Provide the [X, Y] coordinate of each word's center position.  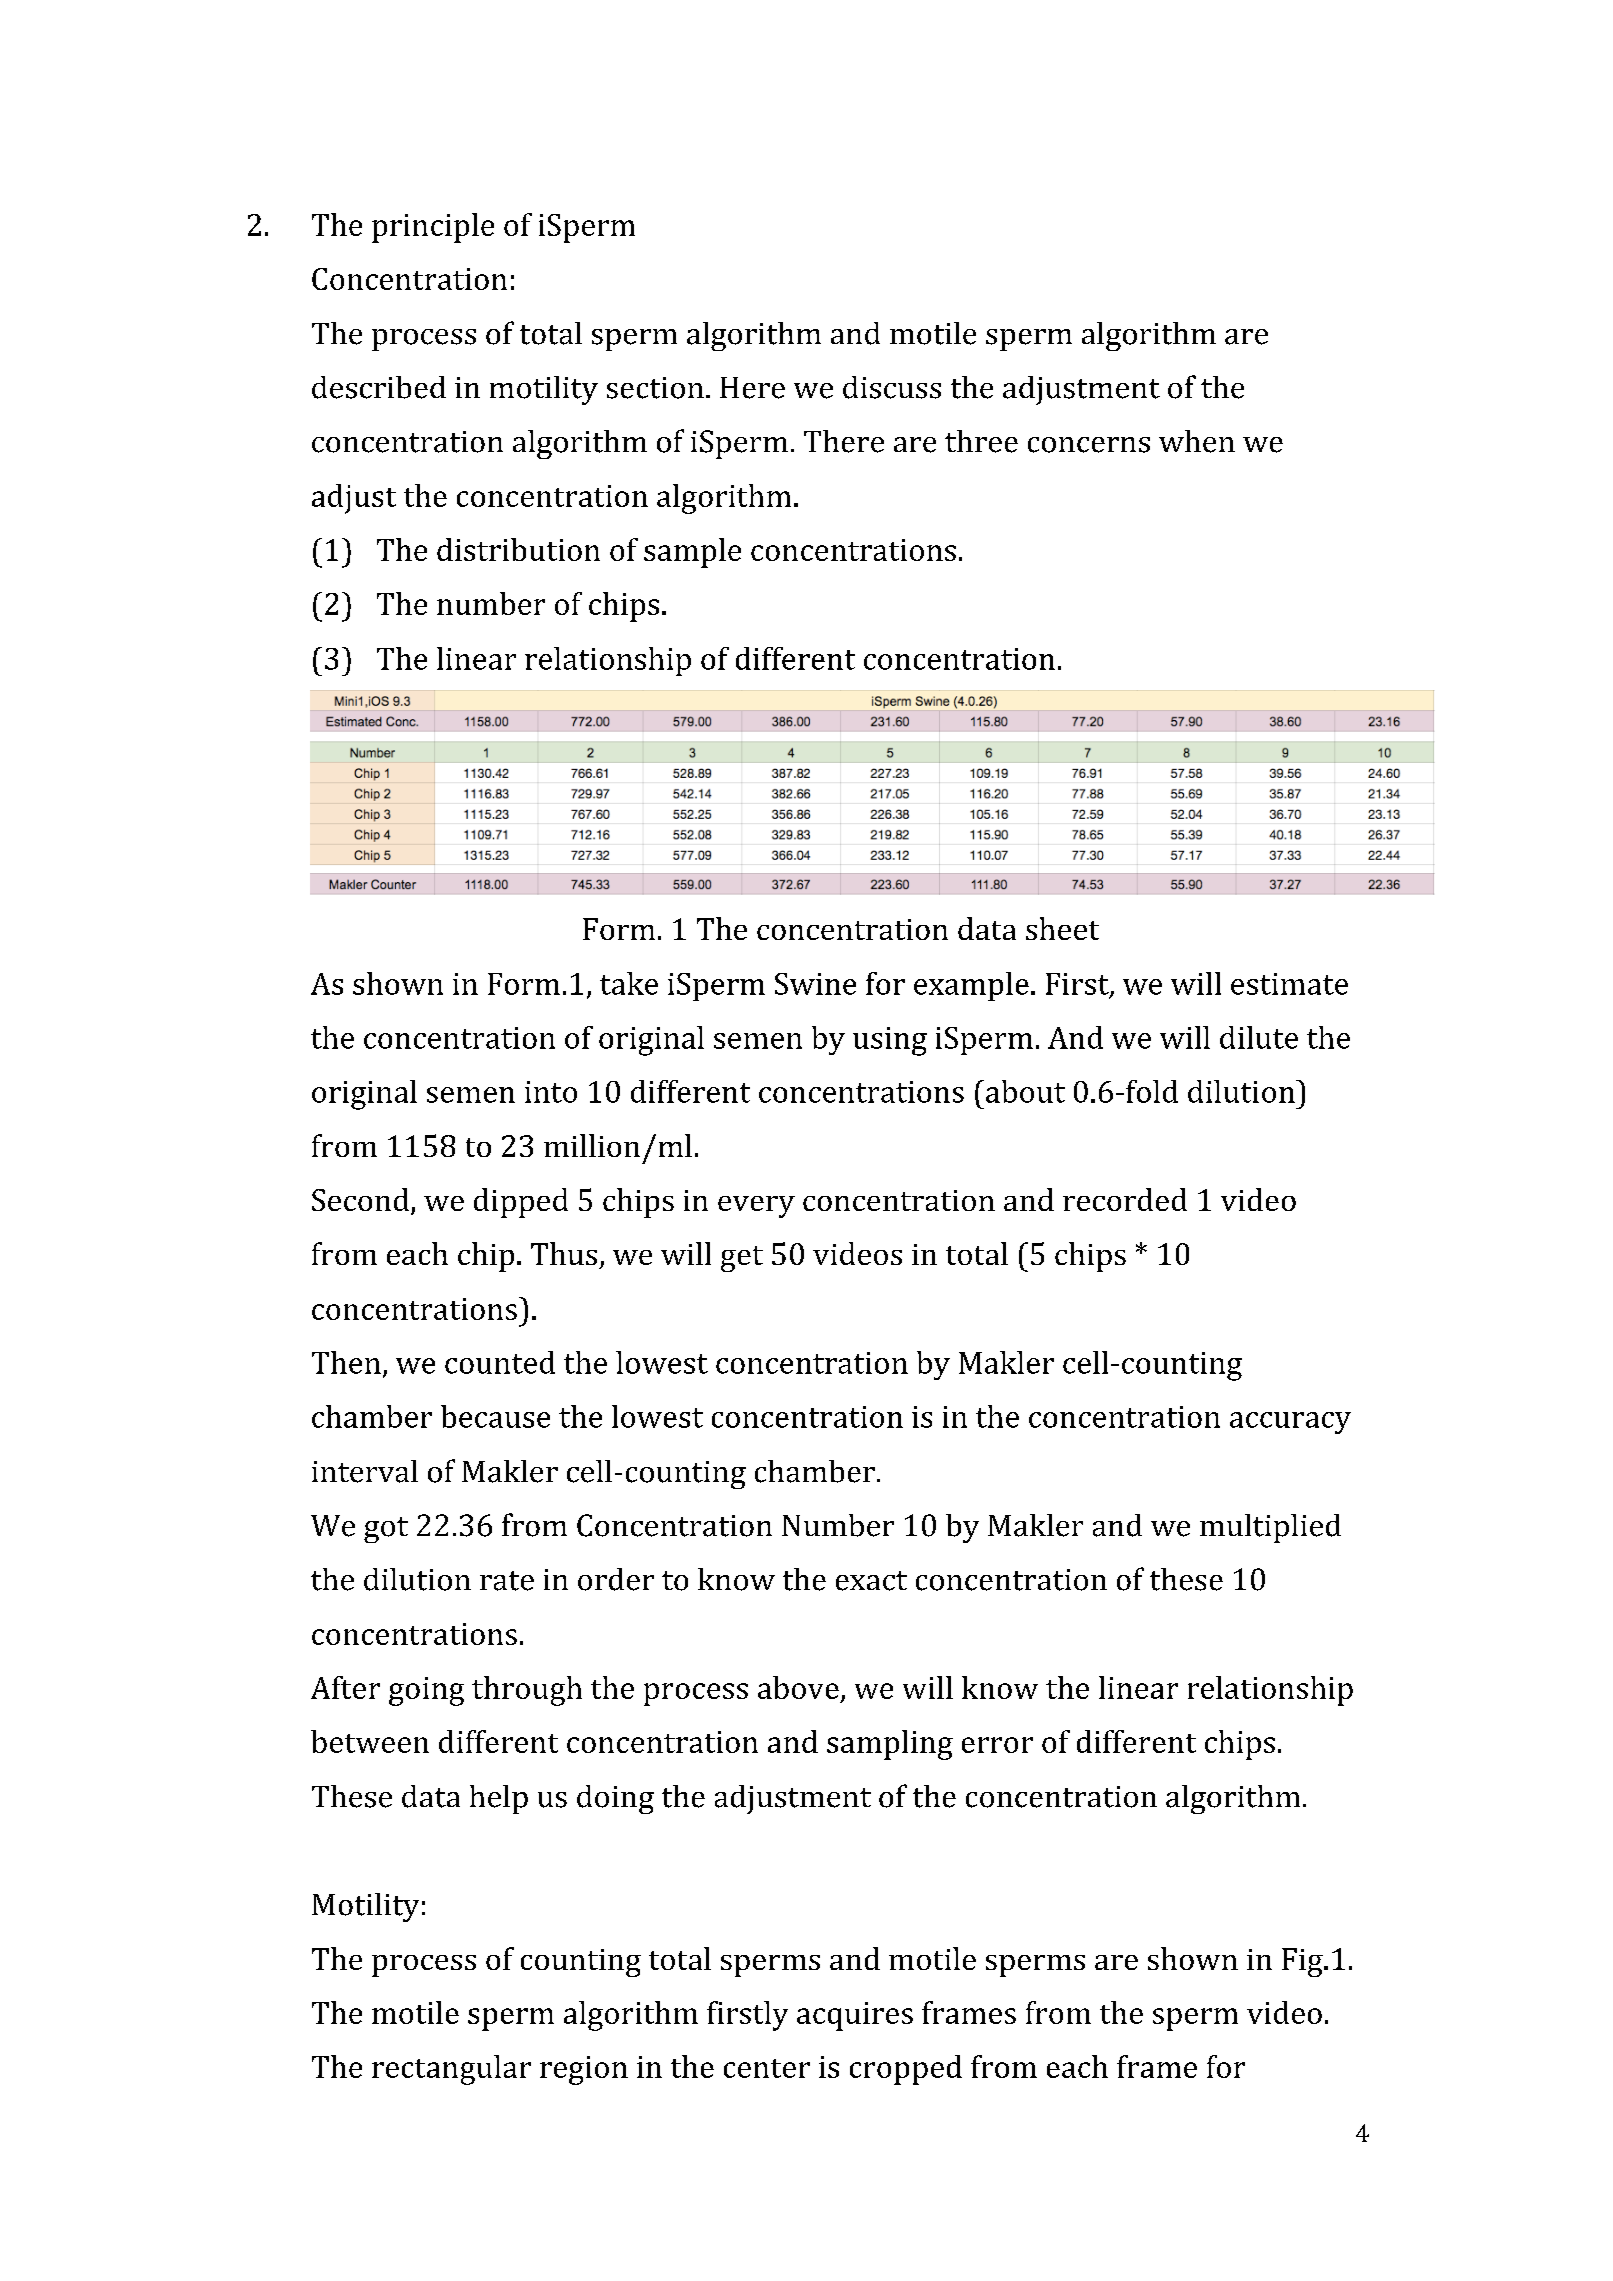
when [1197, 441]
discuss [892, 387]
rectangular [451, 2070]
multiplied [1270, 1528]
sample [692, 553]
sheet [1062, 928]
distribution [518, 549]
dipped [521, 1203]
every [756, 1207]
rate [507, 1581]
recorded [1125, 1199]
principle [433, 228]
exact [871, 1581]
